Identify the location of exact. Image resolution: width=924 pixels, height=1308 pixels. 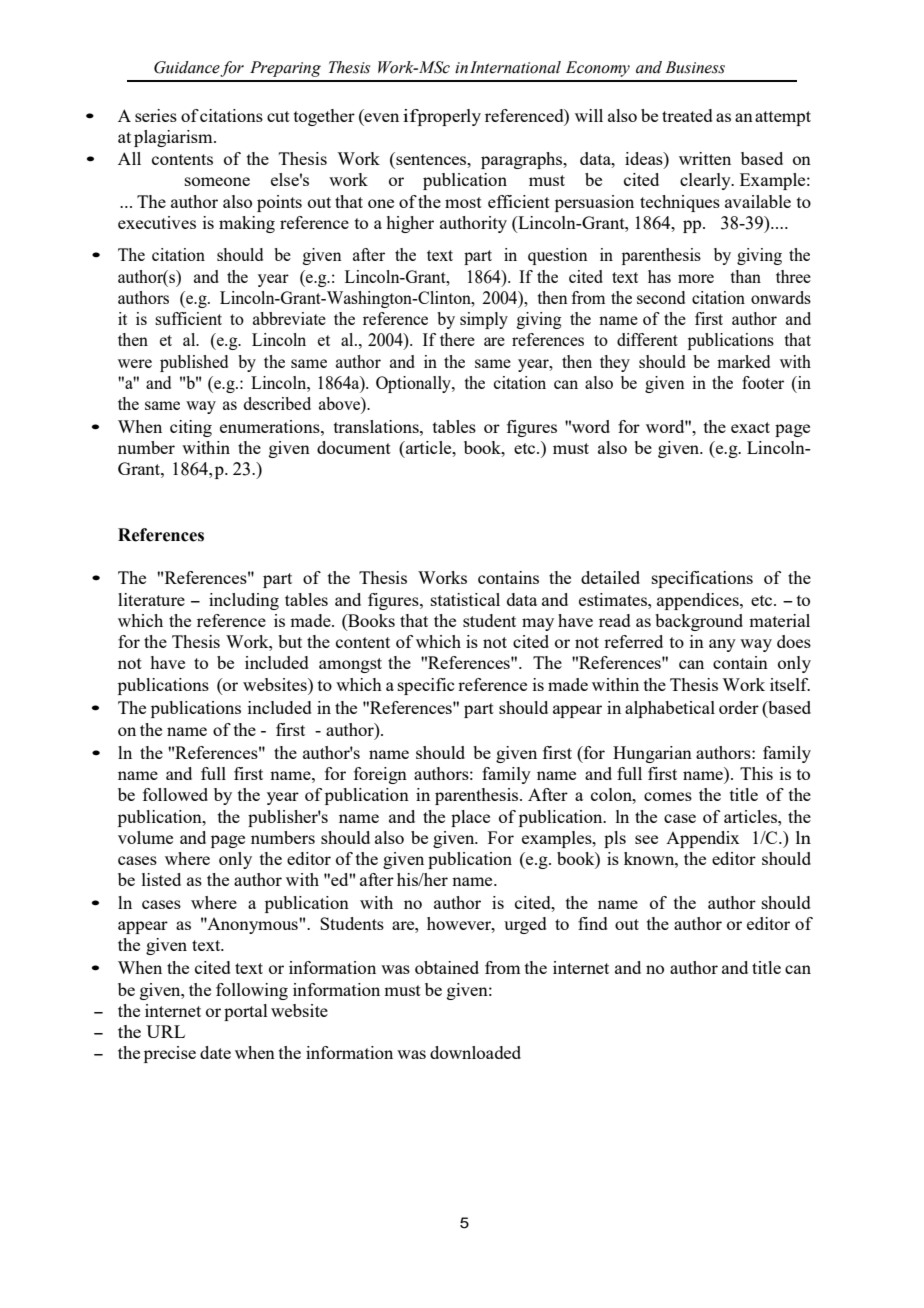
(750, 427).
